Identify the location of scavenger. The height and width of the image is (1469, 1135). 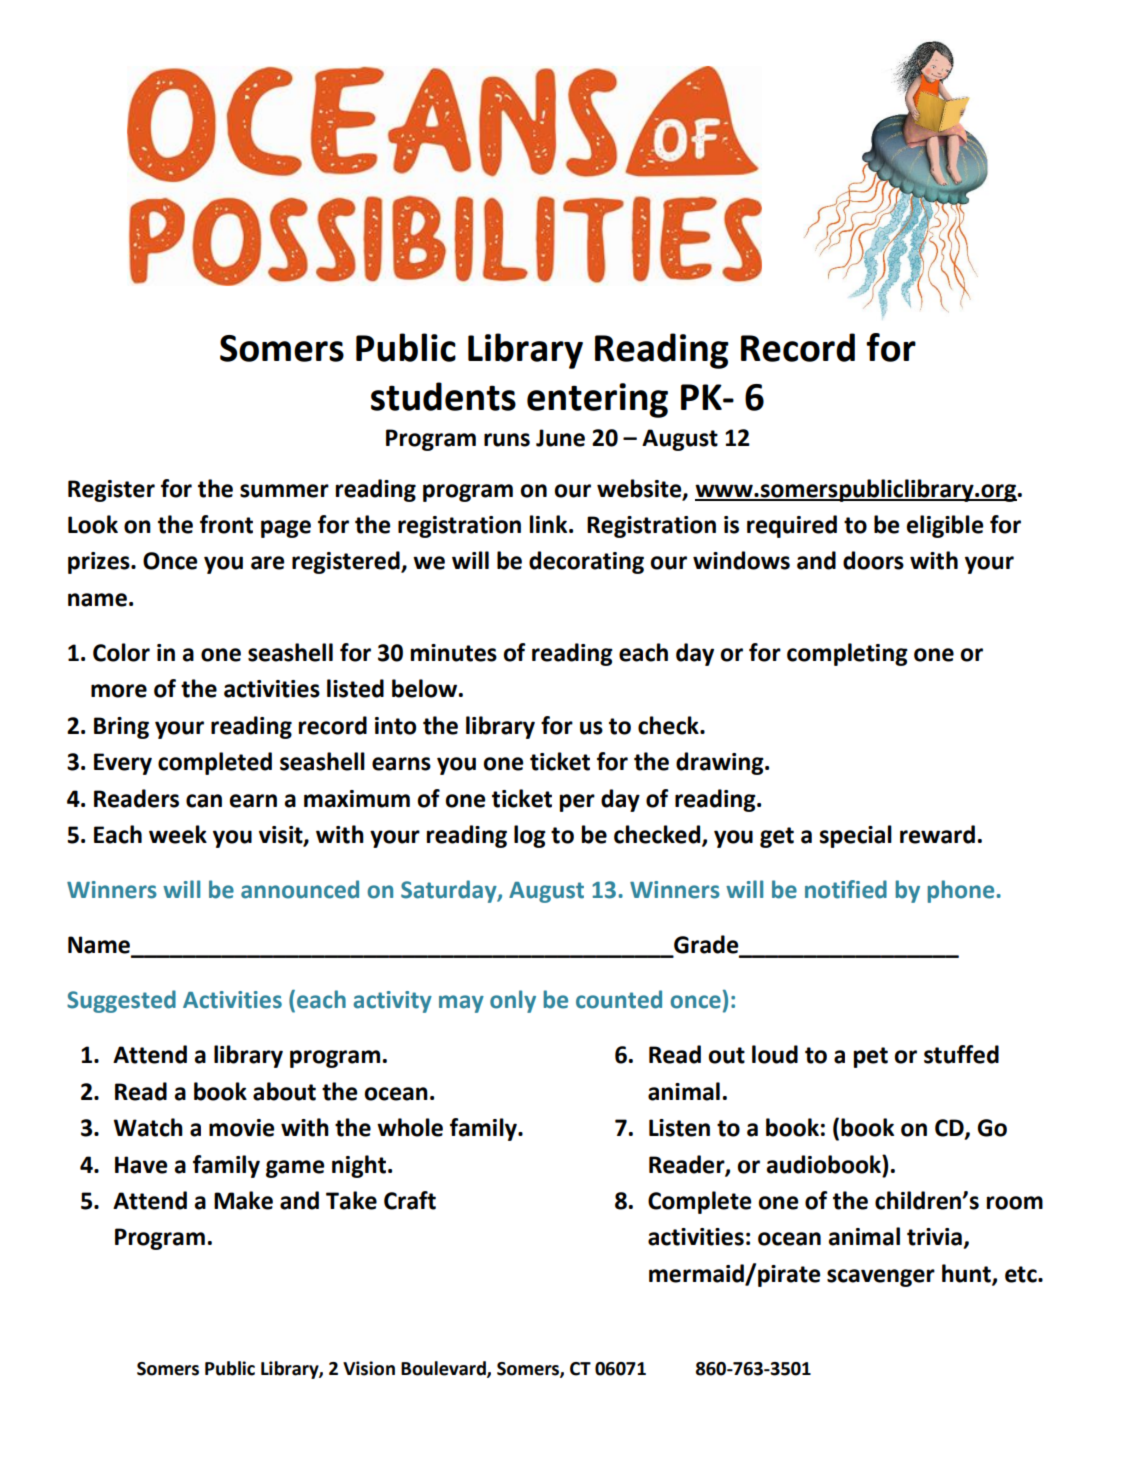
(881, 1278).
